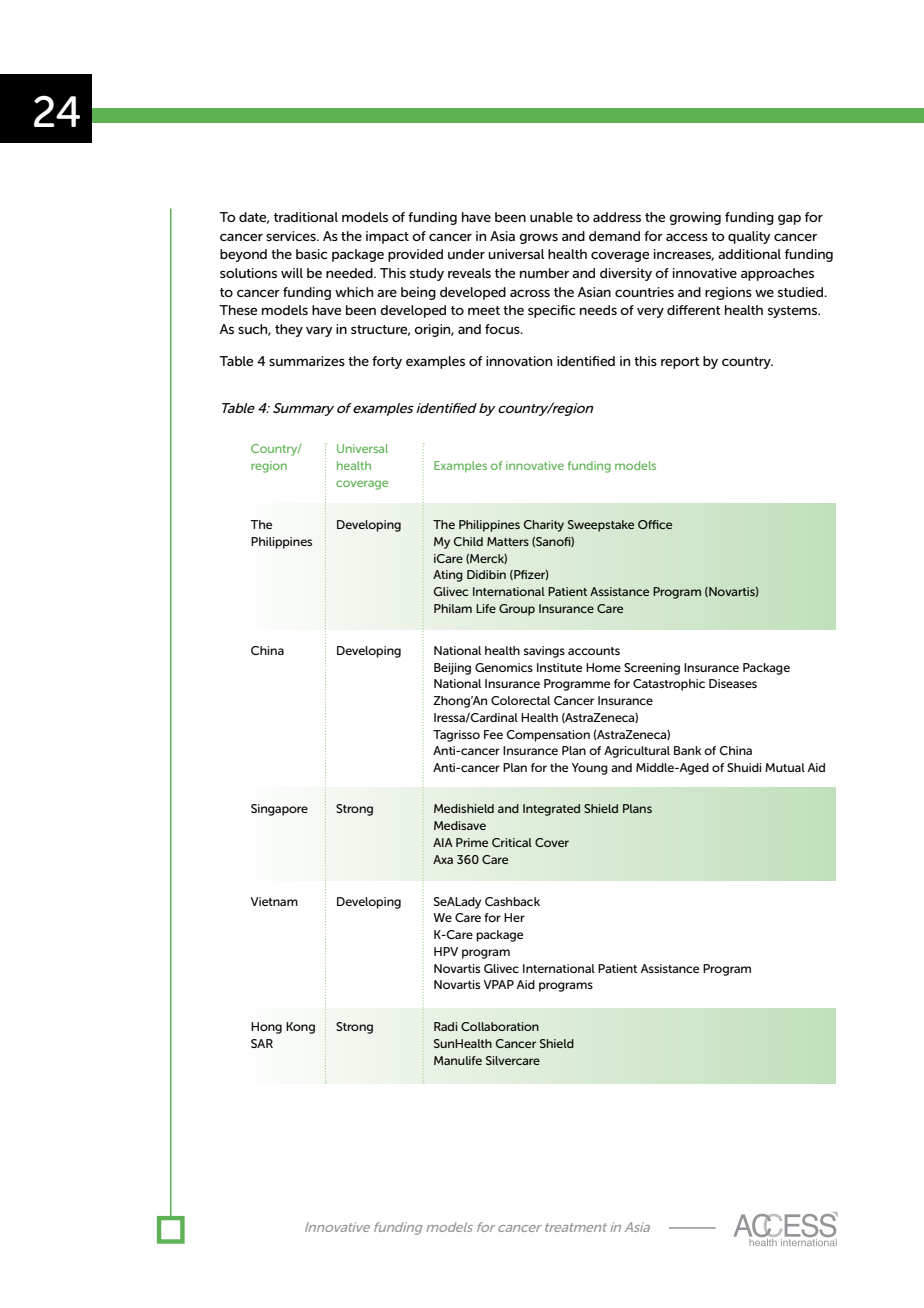 The image size is (924, 1308). Describe the element at coordinates (517, 610) in the screenshot. I see `Group` at that location.
